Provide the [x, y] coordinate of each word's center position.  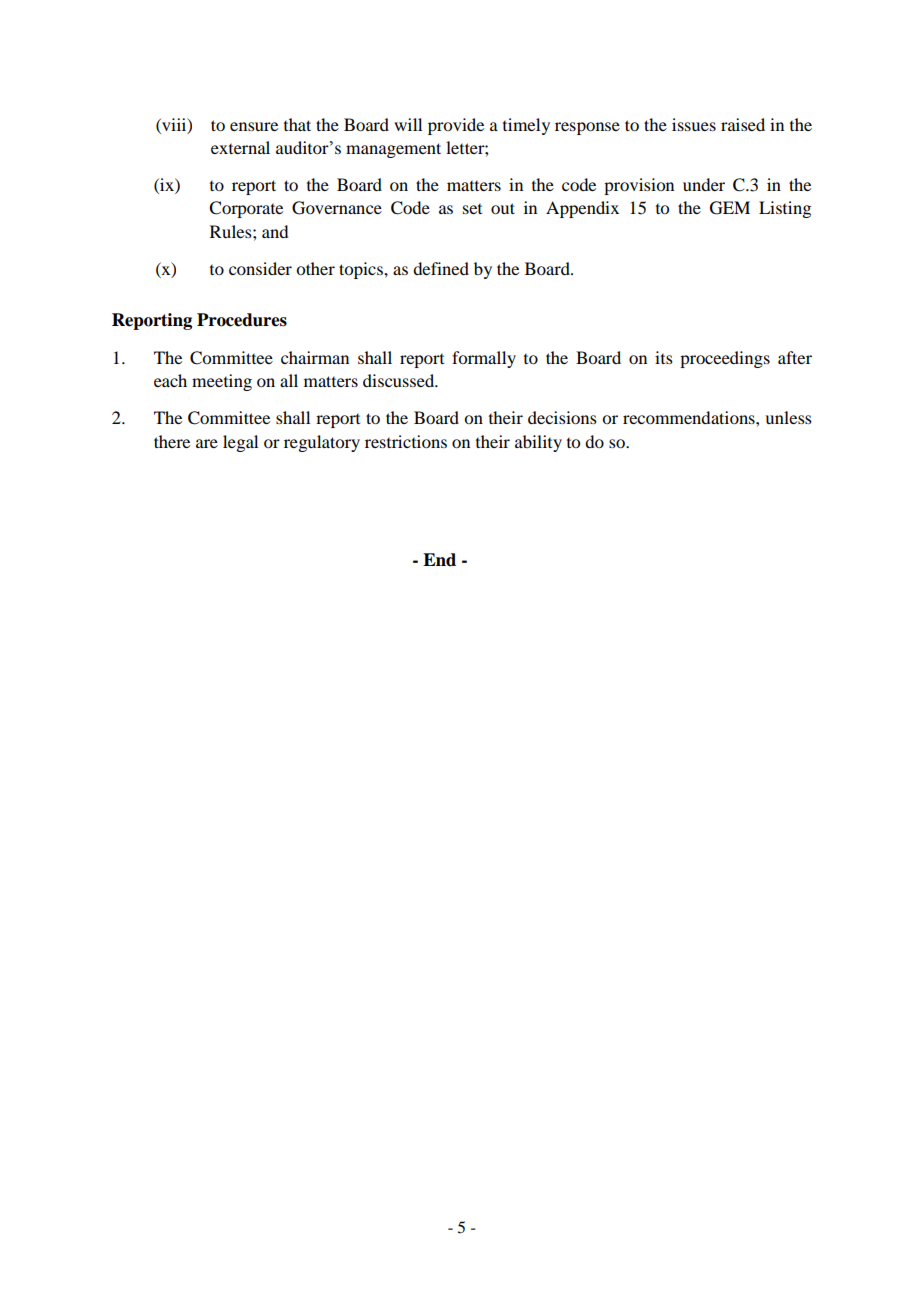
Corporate [246, 209]
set [472, 209]
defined [441, 268]
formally [484, 359]
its [664, 357]
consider [260, 268]
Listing [785, 209]
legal [240, 443]
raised [743, 124]
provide [456, 126]
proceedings [725, 359]
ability [538, 443]
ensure [254, 126]
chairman [315, 357]
